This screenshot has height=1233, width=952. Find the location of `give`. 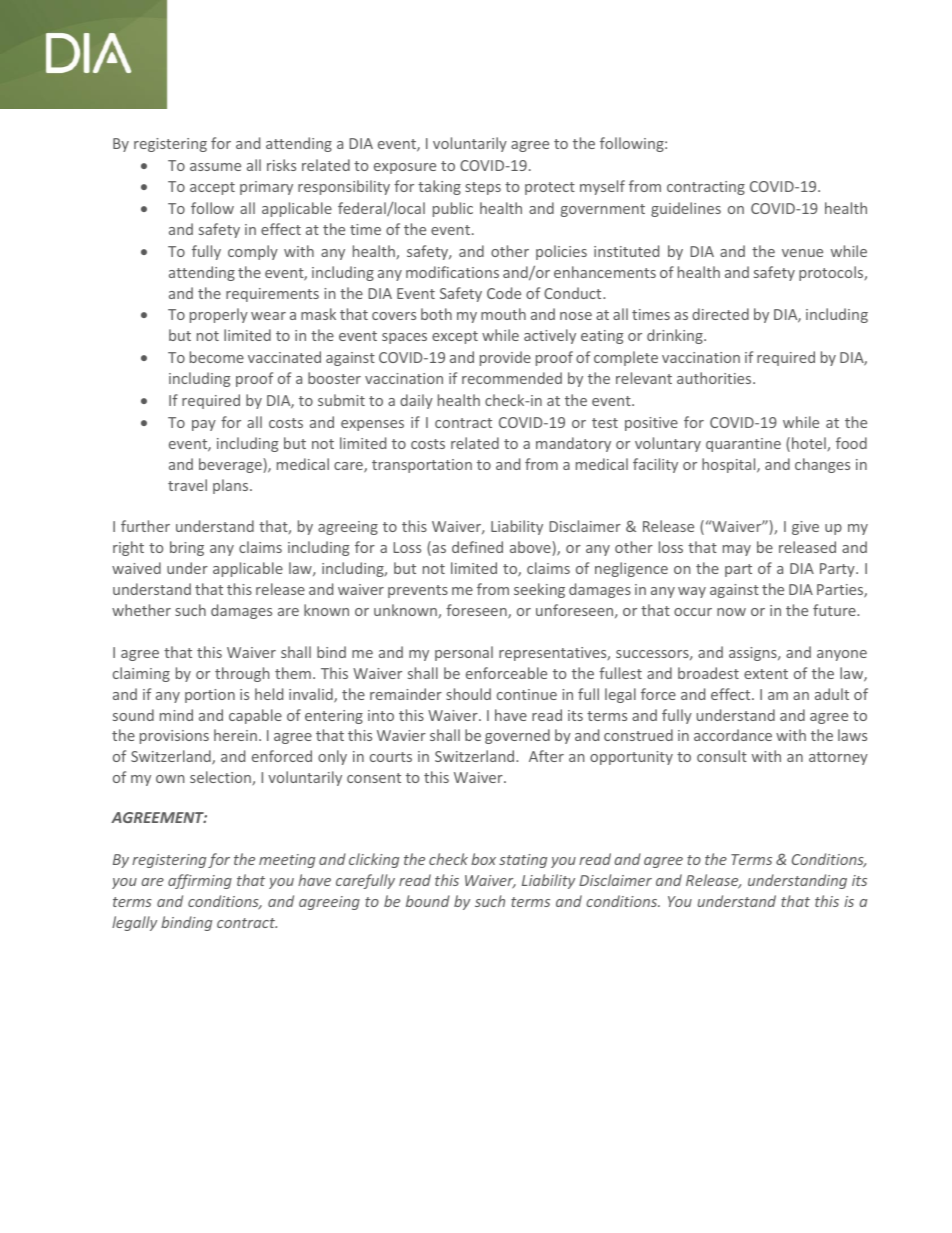

give is located at coordinates (805, 528).
